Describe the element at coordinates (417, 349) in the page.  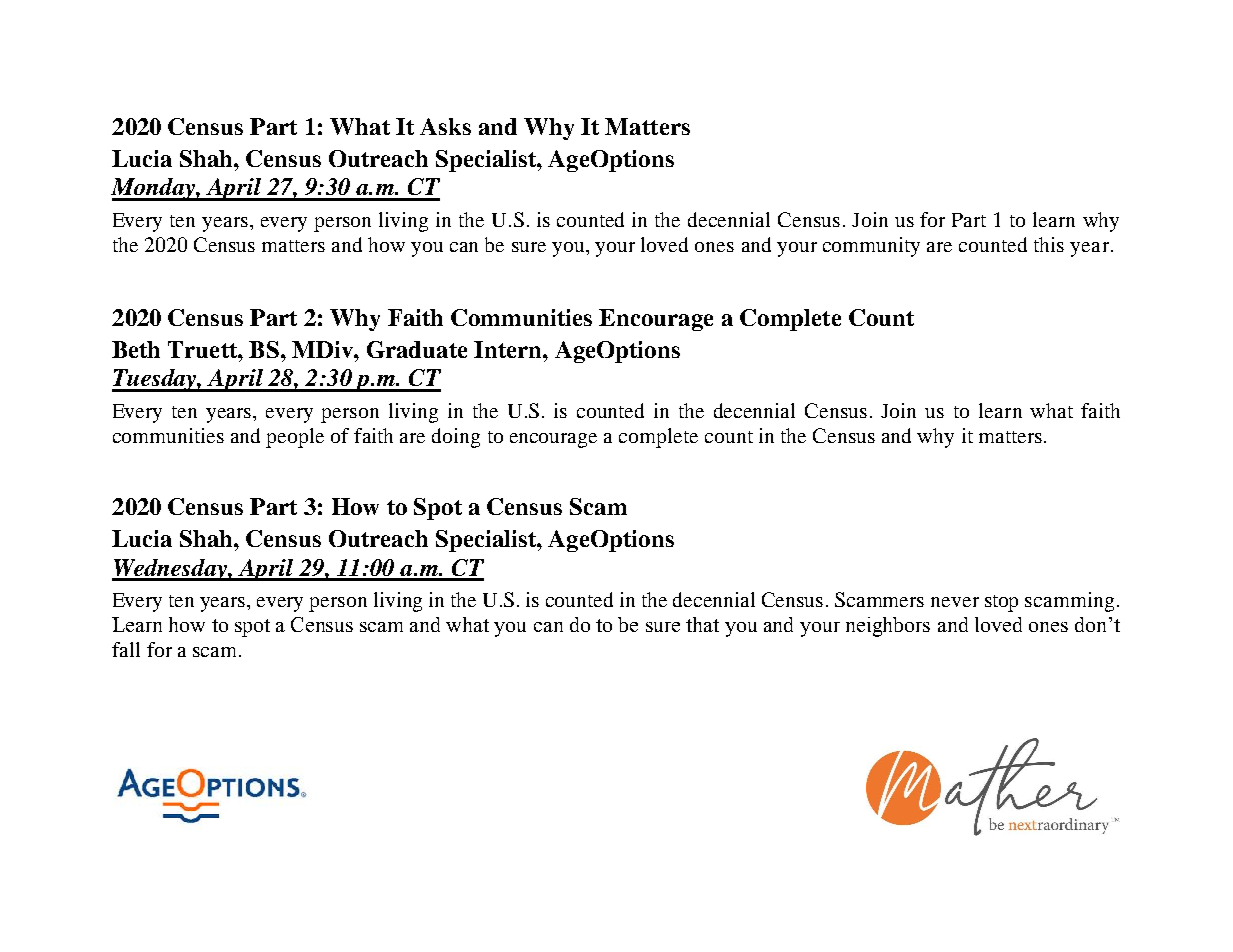
I see `Graduate` at that location.
